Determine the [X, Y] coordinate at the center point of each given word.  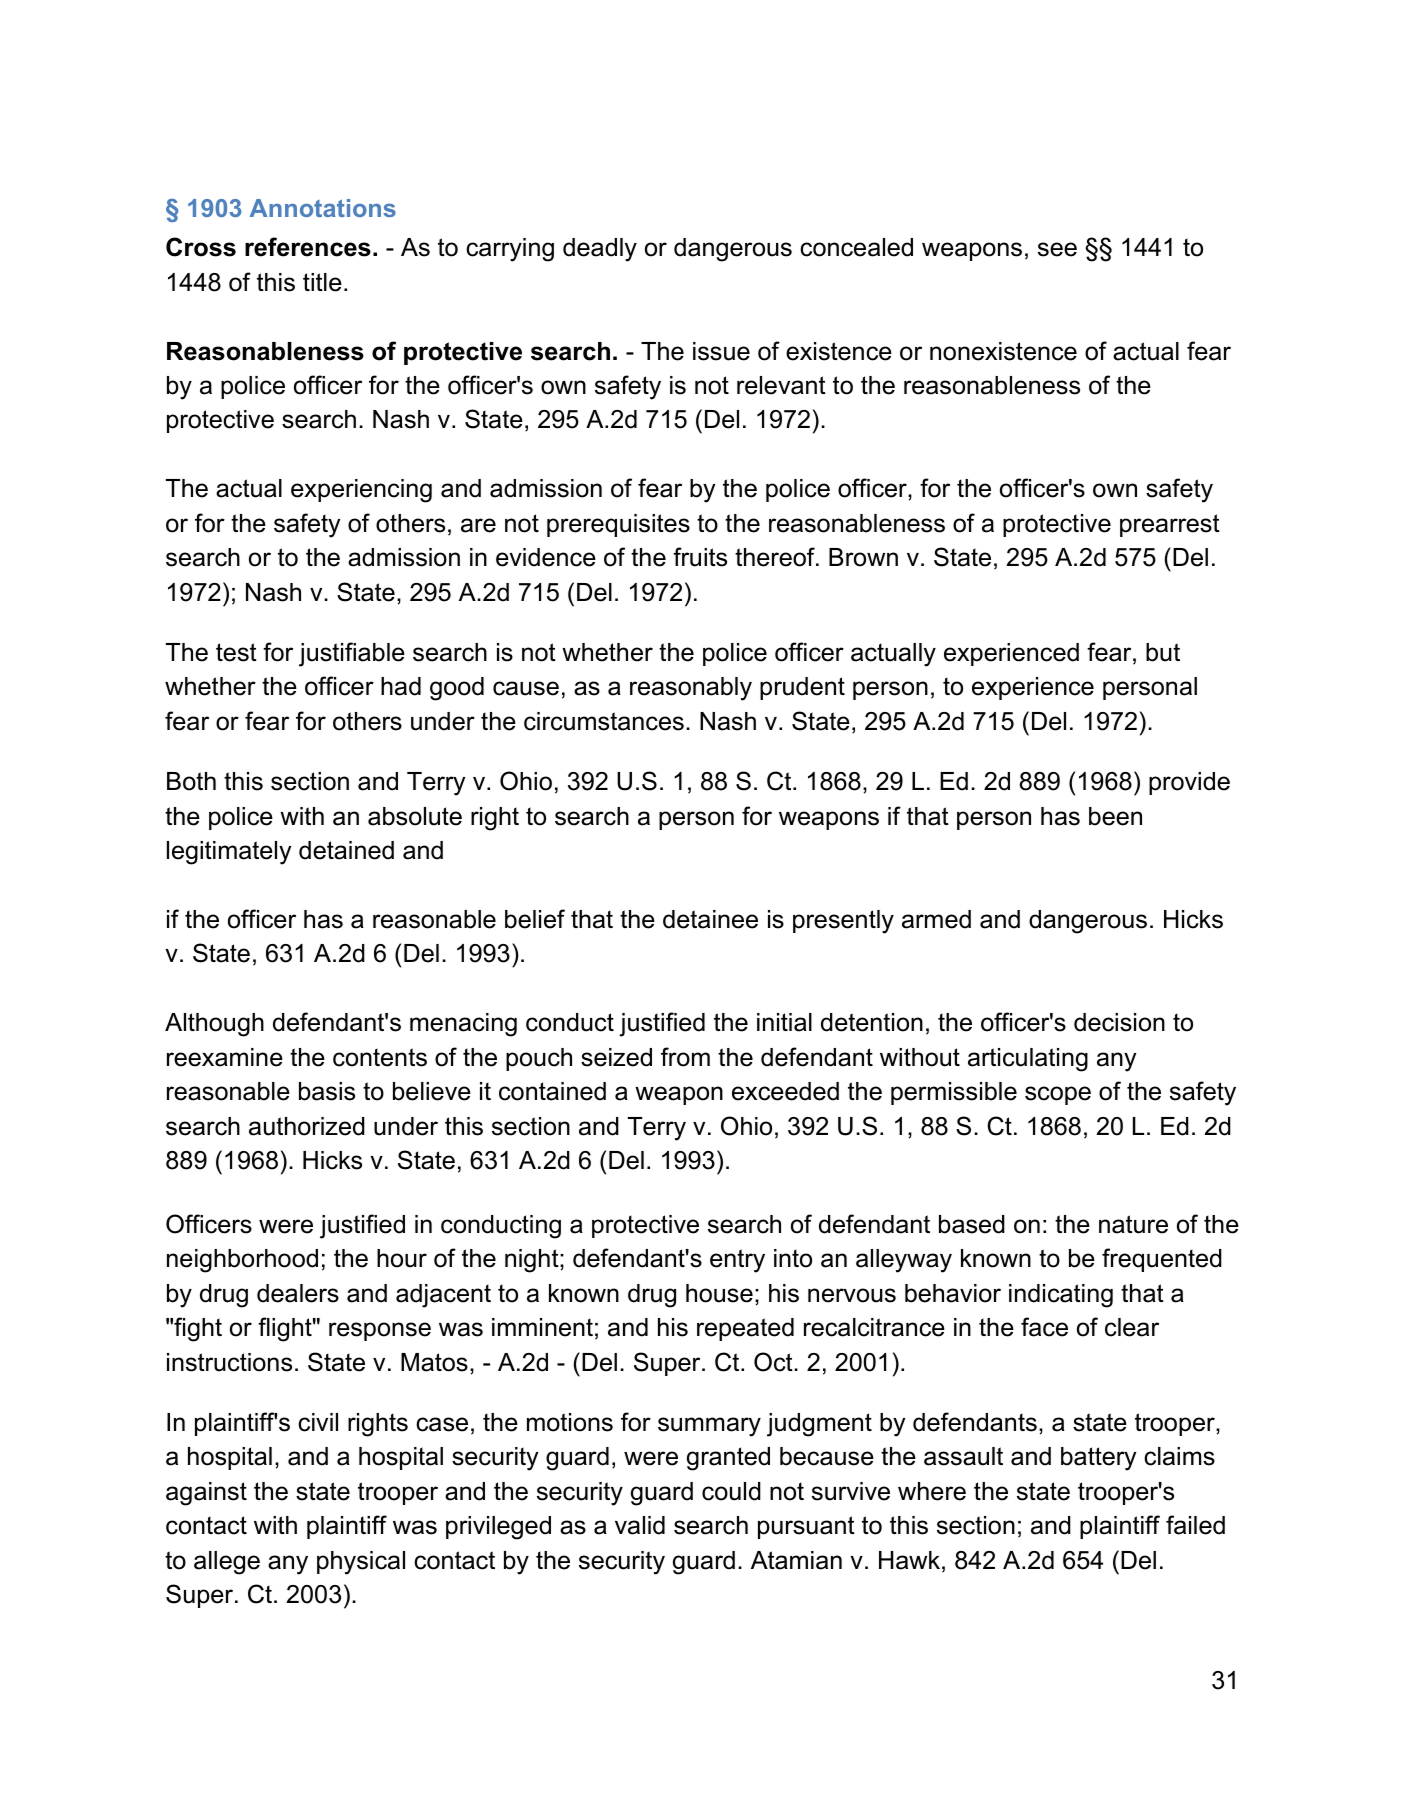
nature [1133, 1224]
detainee [710, 919]
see [1057, 249]
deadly [600, 250]
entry [737, 1261]
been [1115, 816]
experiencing [361, 491]
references [308, 247]
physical [361, 1563]
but [1163, 652]
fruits [700, 557]
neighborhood [242, 1261]
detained [346, 850]
